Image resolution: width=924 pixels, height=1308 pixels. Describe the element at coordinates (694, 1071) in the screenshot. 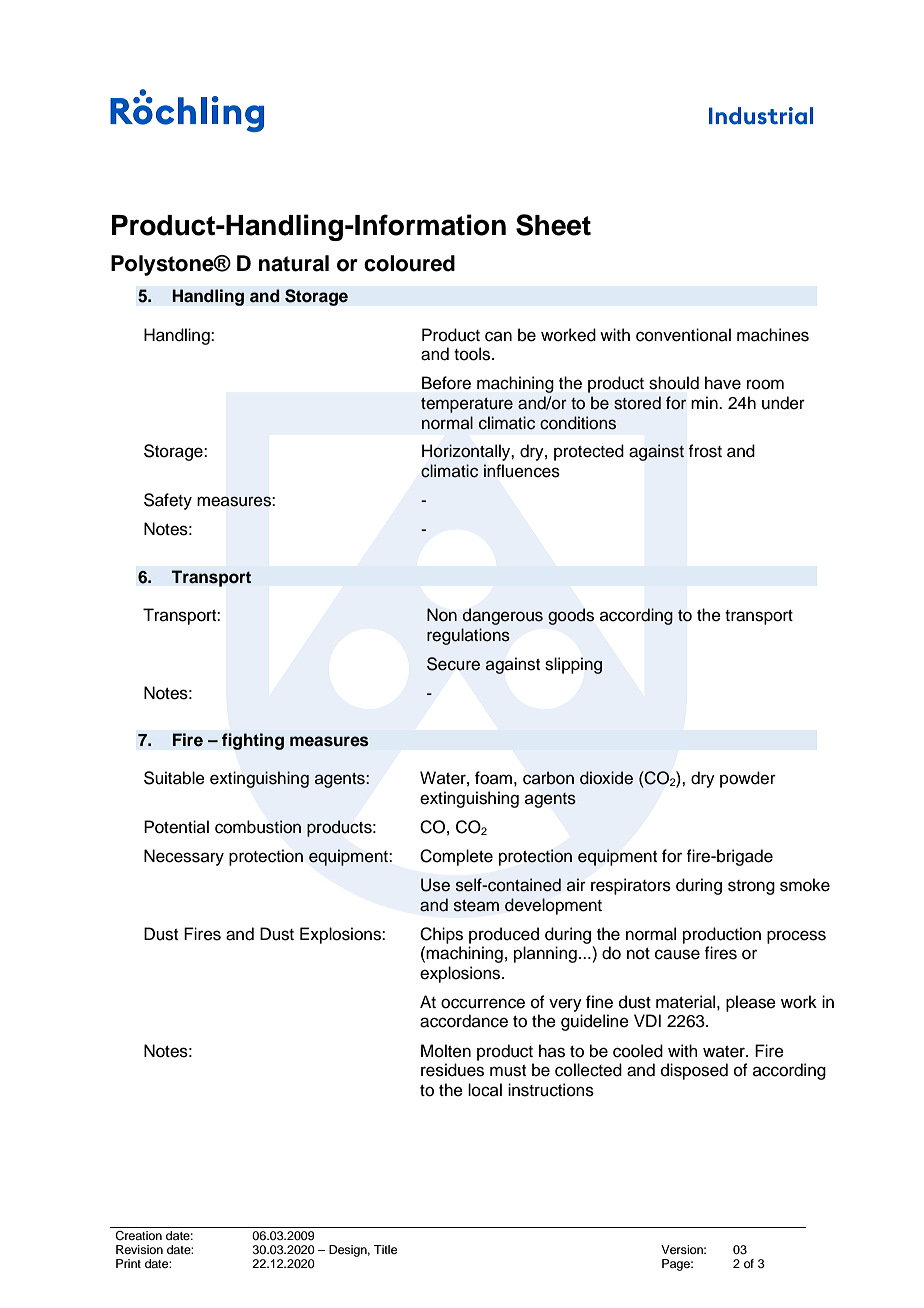

I see `disposed` at that location.
